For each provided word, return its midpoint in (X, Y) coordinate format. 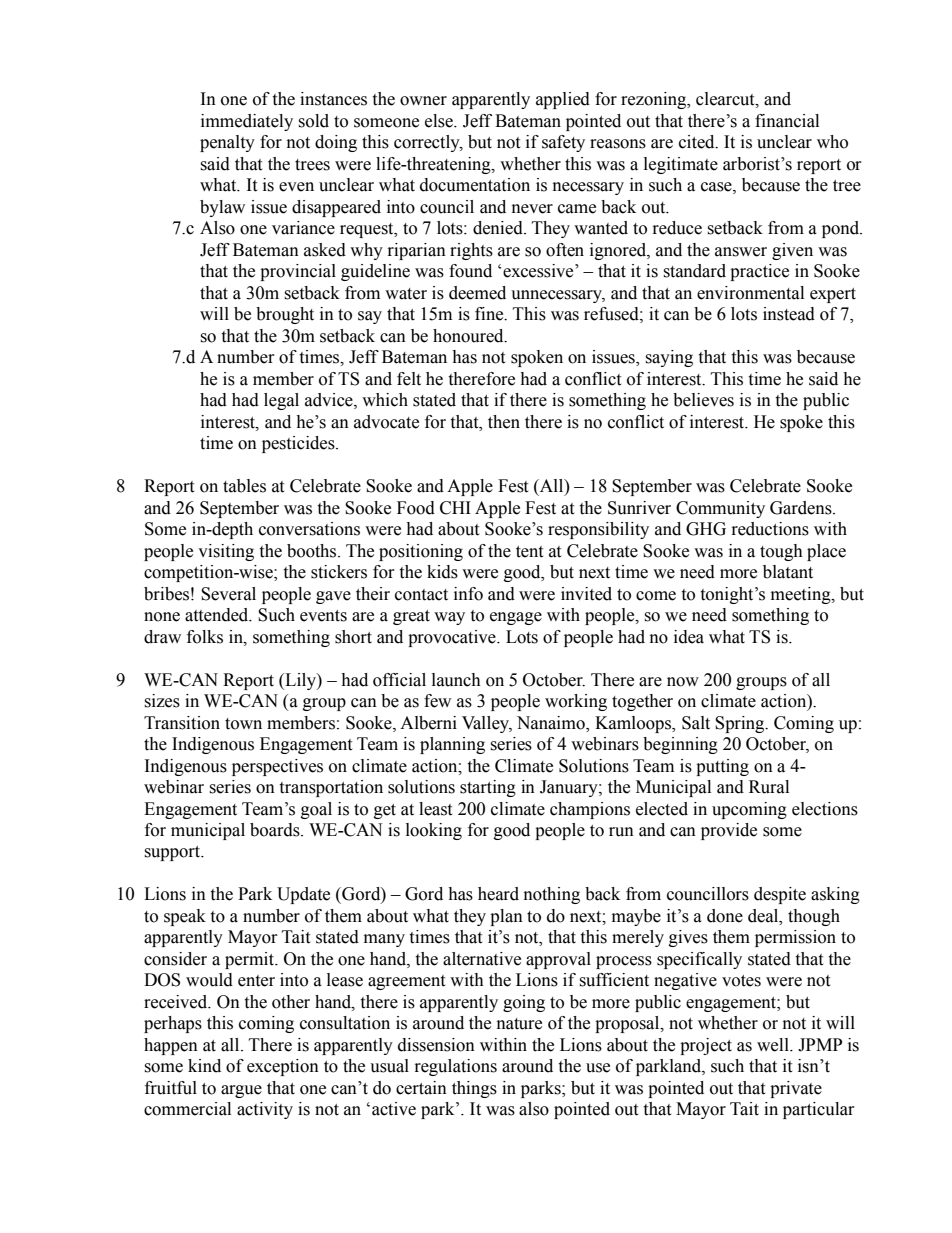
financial (787, 121)
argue (241, 1091)
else (440, 121)
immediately (247, 122)
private (796, 1089)
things (474, 1089)
